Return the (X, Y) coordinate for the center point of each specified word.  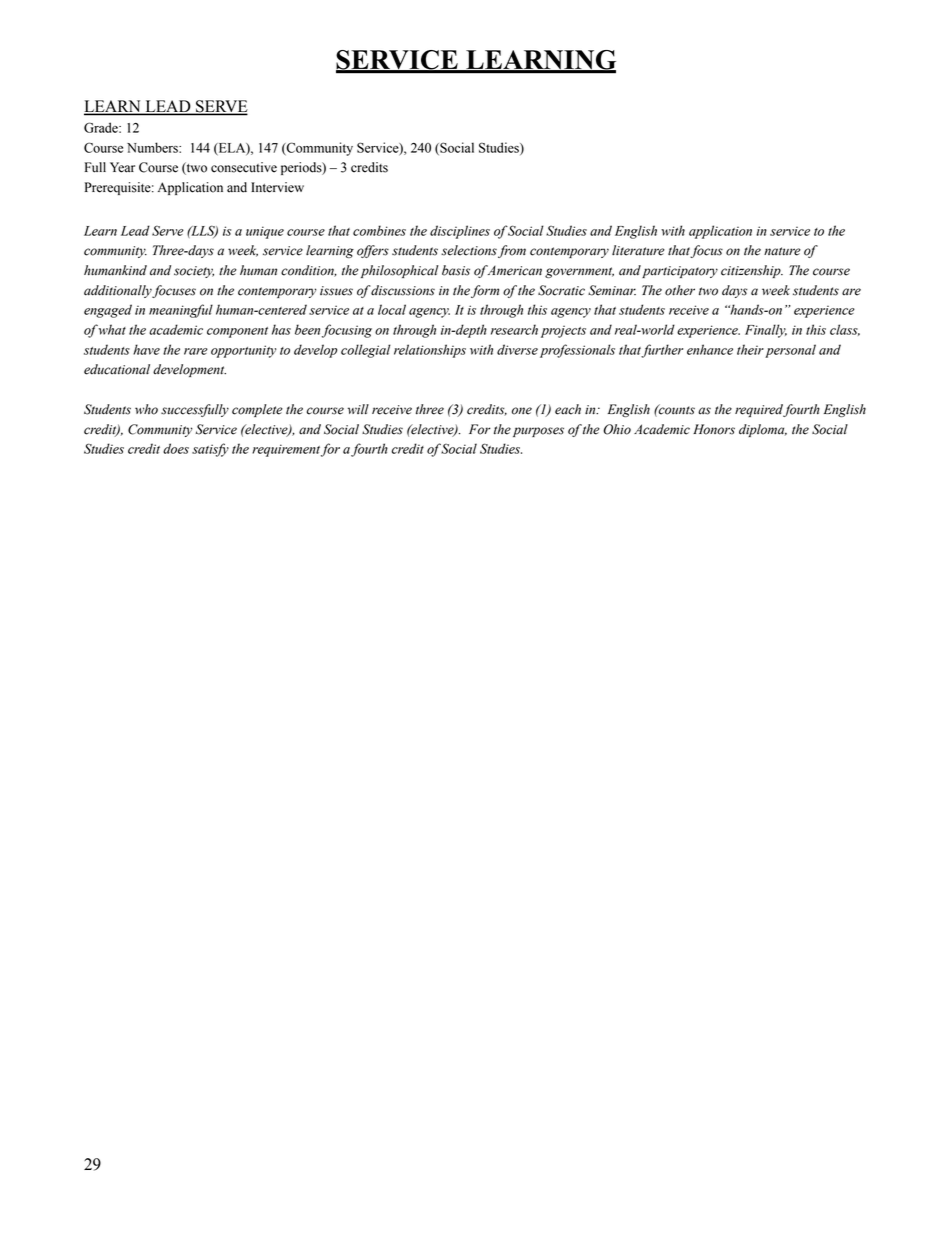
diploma (763, 430)
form (485, 291)
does (176, 448)
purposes (538, 432)
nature (782, 251)
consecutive (244, 167)
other (680, 290)
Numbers (153, 147)
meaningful (181, 311)
